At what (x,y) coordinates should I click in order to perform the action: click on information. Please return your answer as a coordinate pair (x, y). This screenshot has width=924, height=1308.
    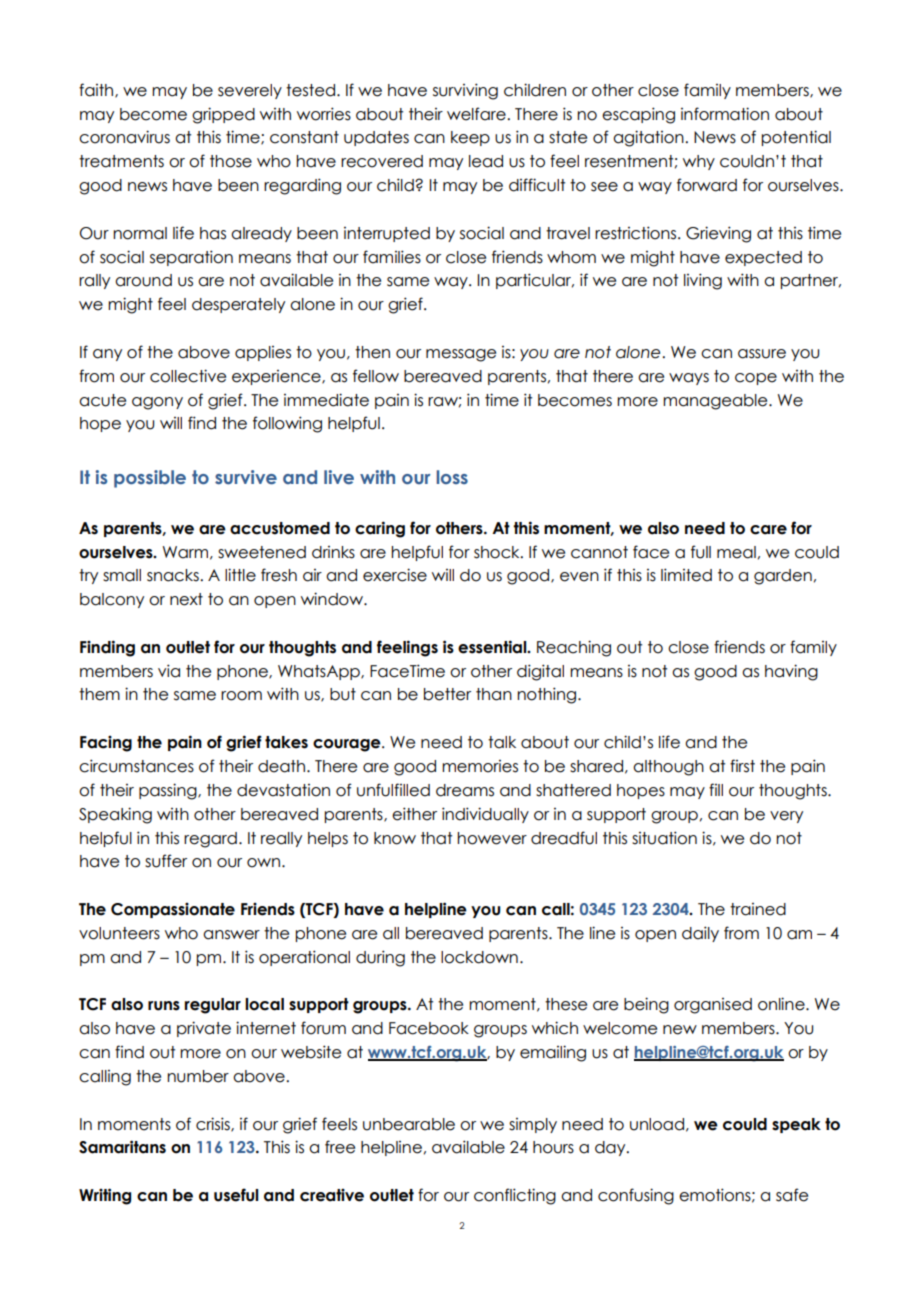
    Looking at the image, I should click on (725, 114).
